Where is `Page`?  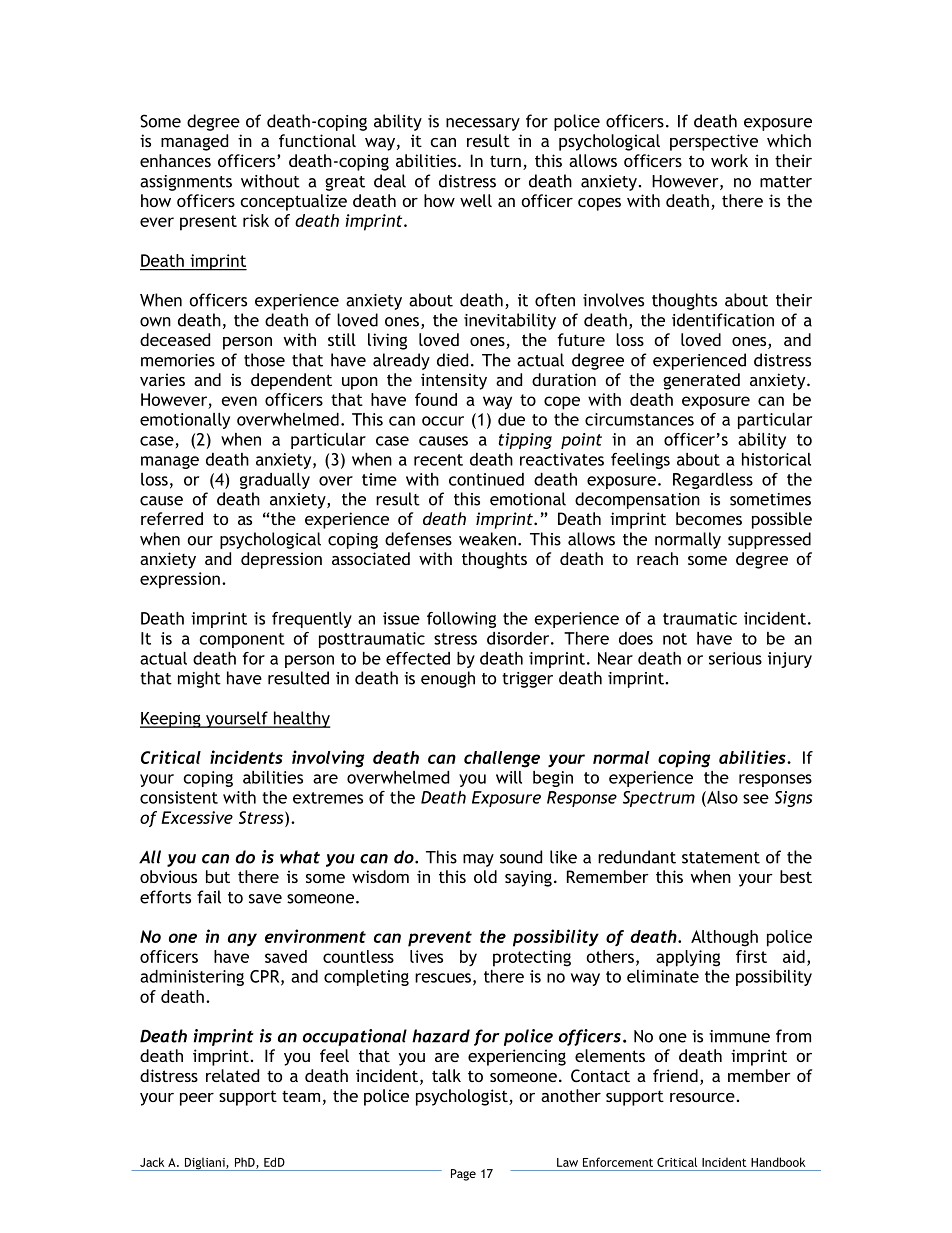
Page is located at coordinates (463, 1175).
